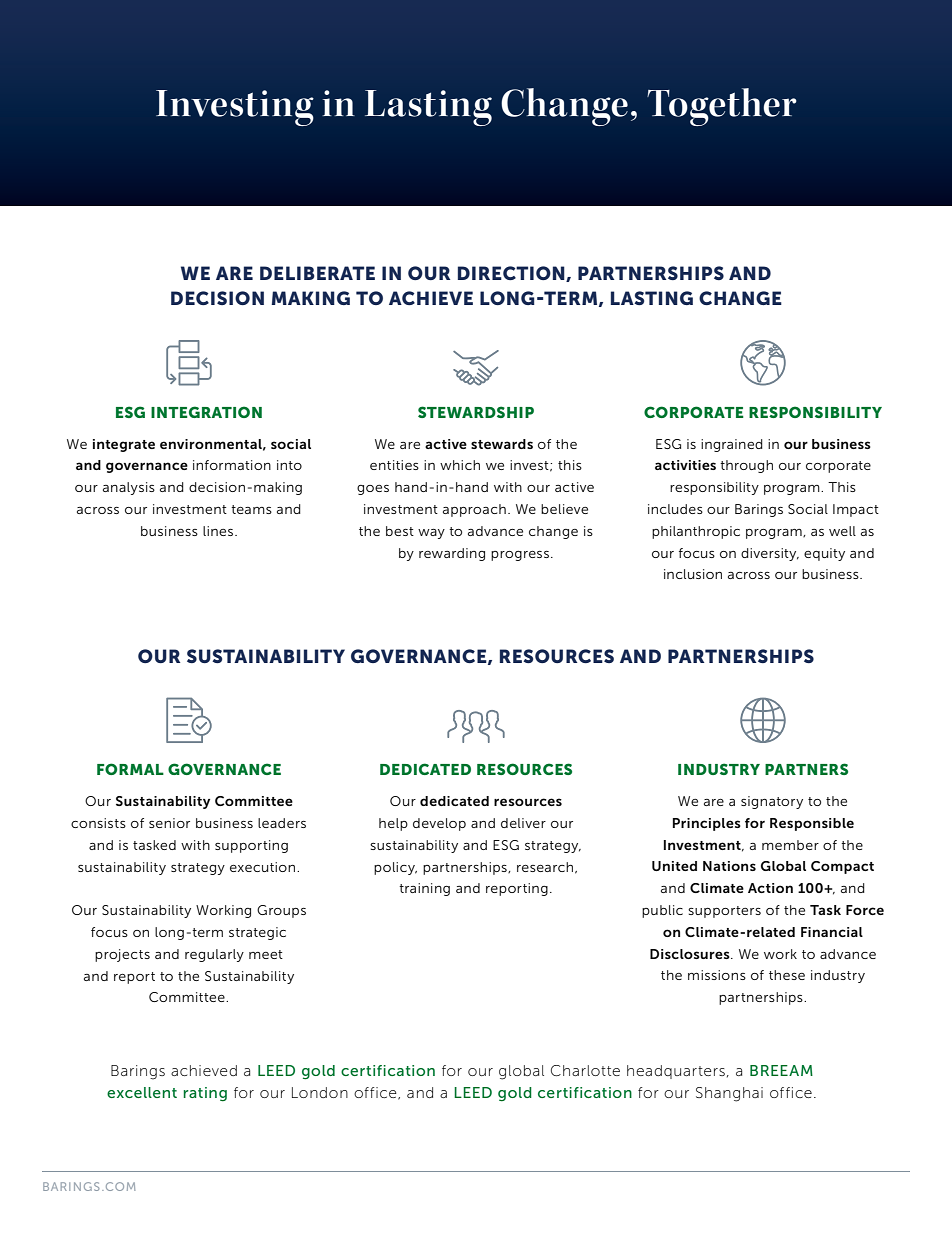 The height and width of the page is (1233, 952). Describe the element at coordinates (219, 531) in the page. I see `lines` at that location.
